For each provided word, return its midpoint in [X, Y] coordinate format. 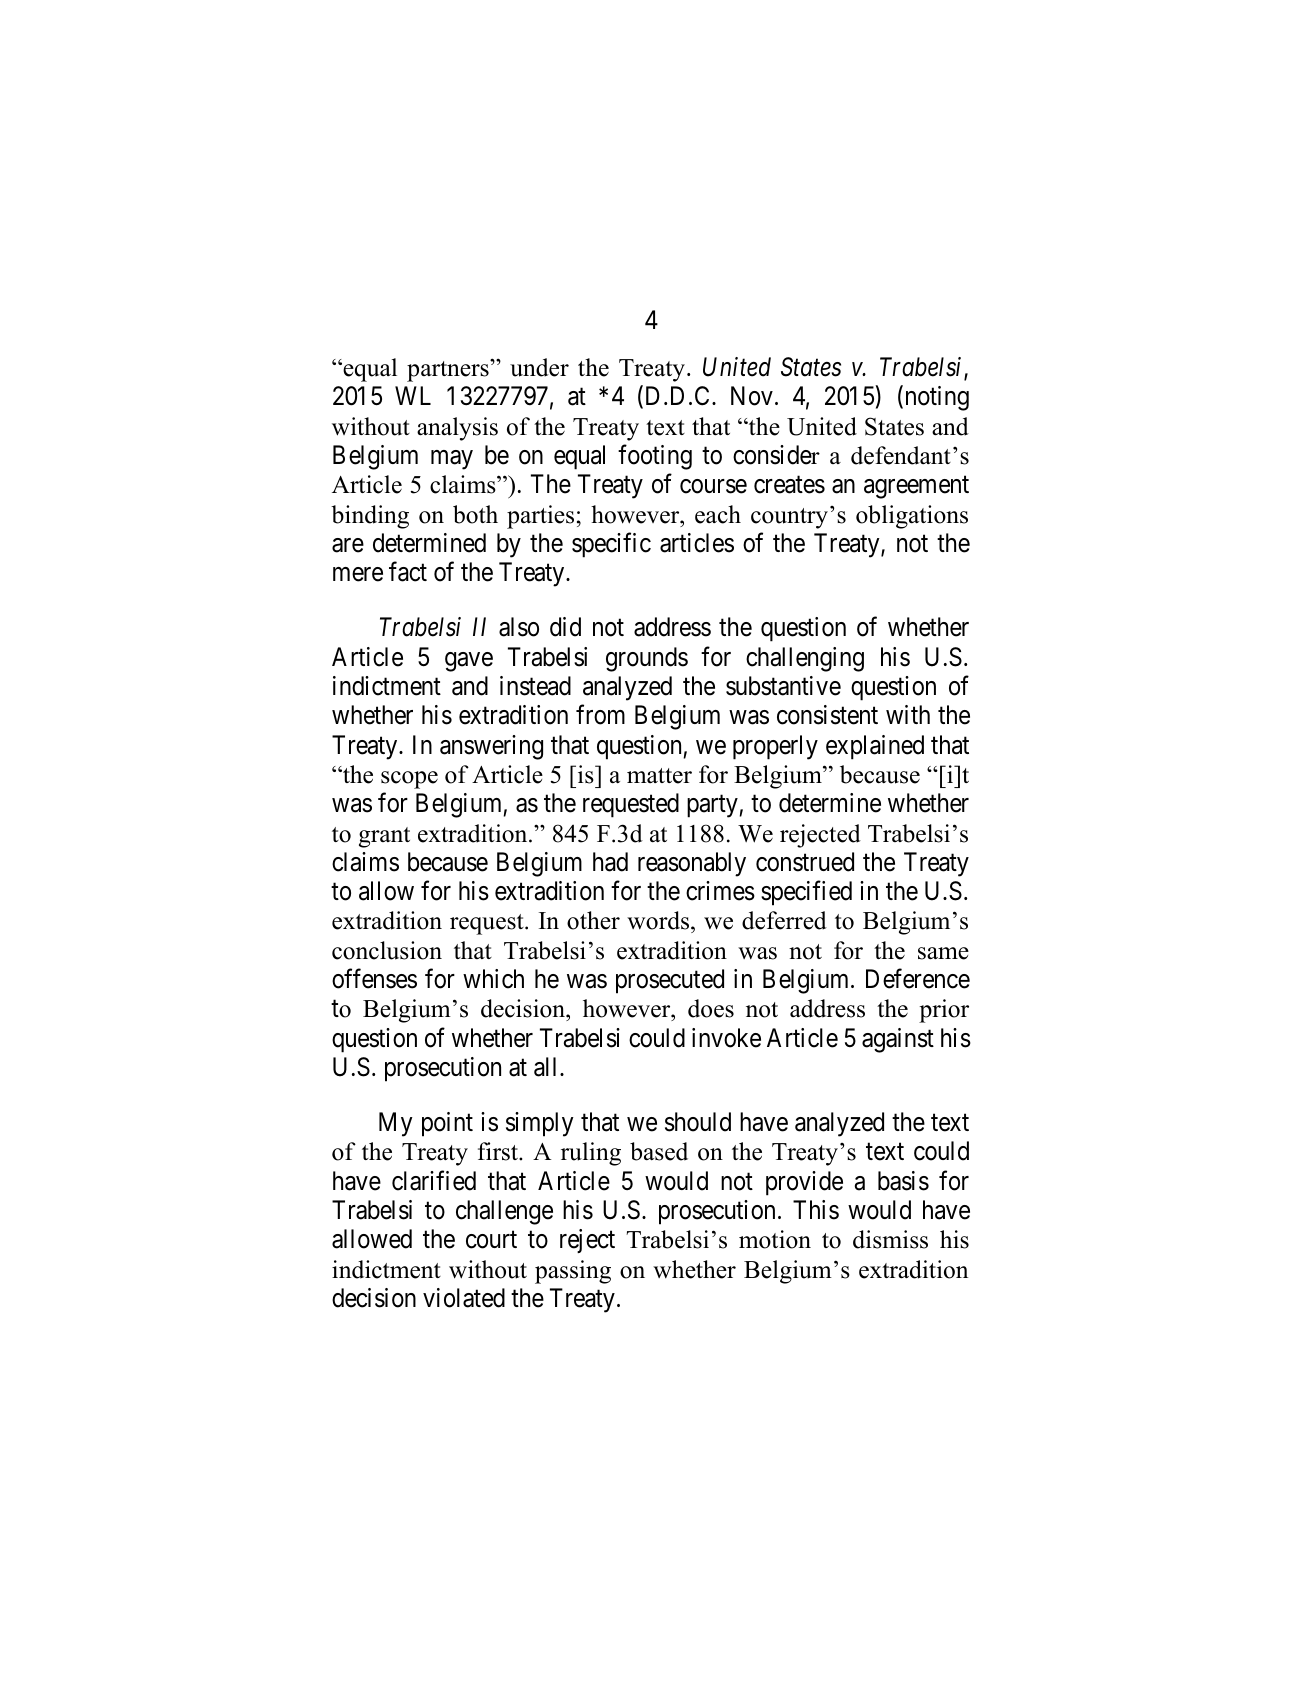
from [600, 715]
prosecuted [670, 981]
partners [449, 371]
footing [655, 457]
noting [935, 398]
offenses [374, 979]
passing [573, 1272]
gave [469, 662]
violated [464, 1298]
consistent [827, 715]
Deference [918, 979]
